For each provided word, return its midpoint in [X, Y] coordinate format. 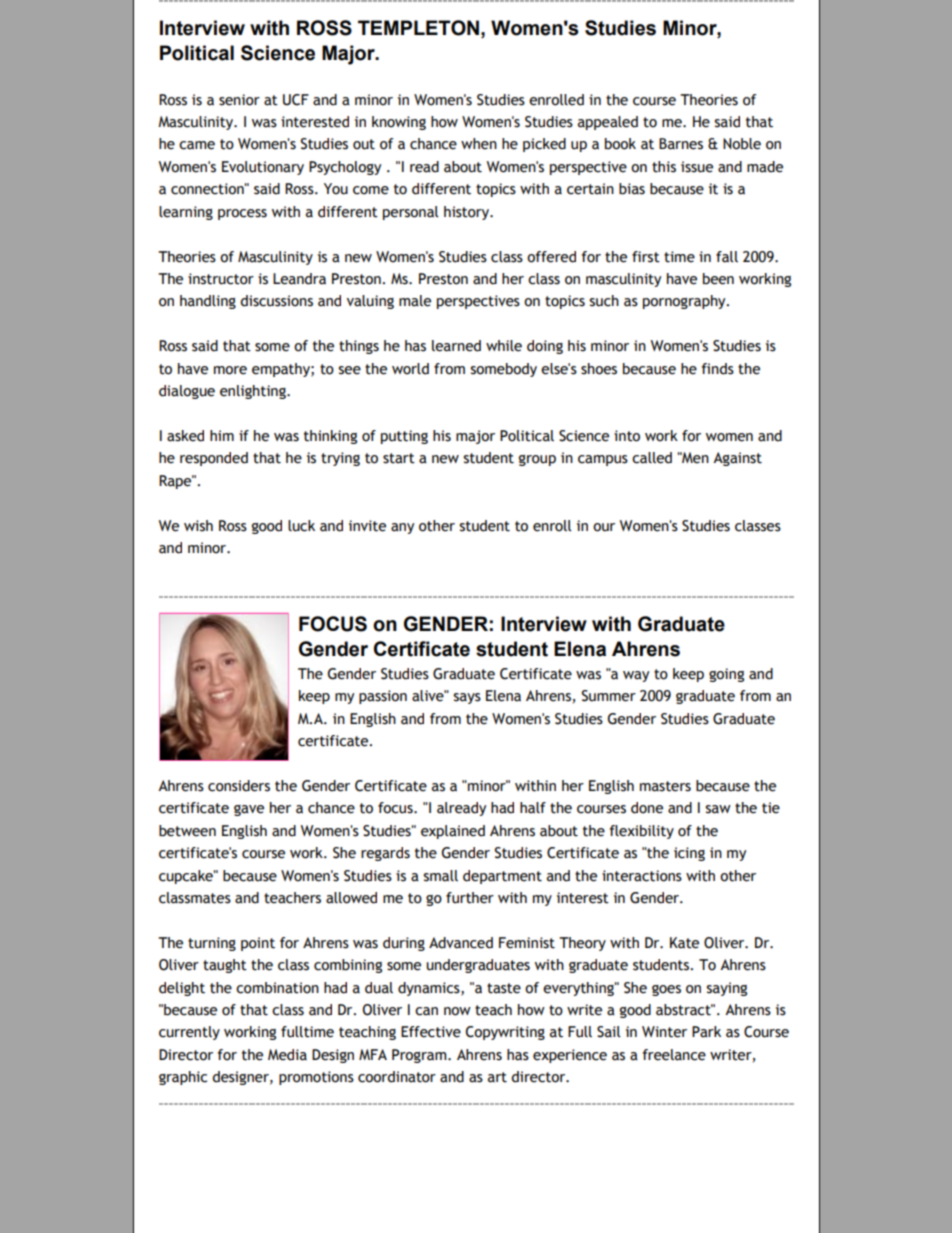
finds [717, 369]
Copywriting [505, 1033]
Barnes [681, 144]
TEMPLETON [418, 28]
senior [239, 100]
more [230, 370]
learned [456, 346]
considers [239, 786]
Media [287, 1055]
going [726, 675]
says [467, 698]
